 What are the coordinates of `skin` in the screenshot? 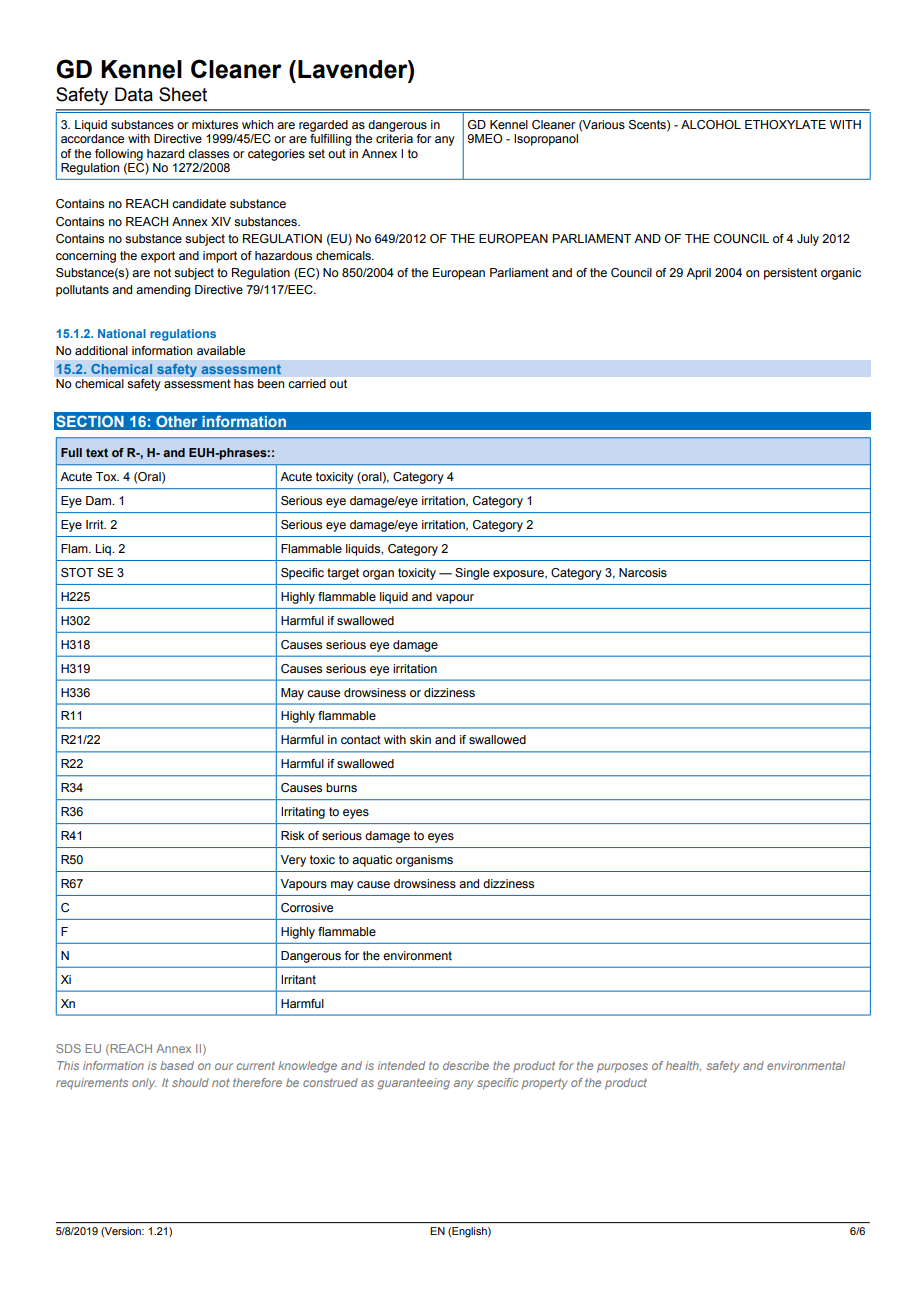 It's located at (420, 739).
